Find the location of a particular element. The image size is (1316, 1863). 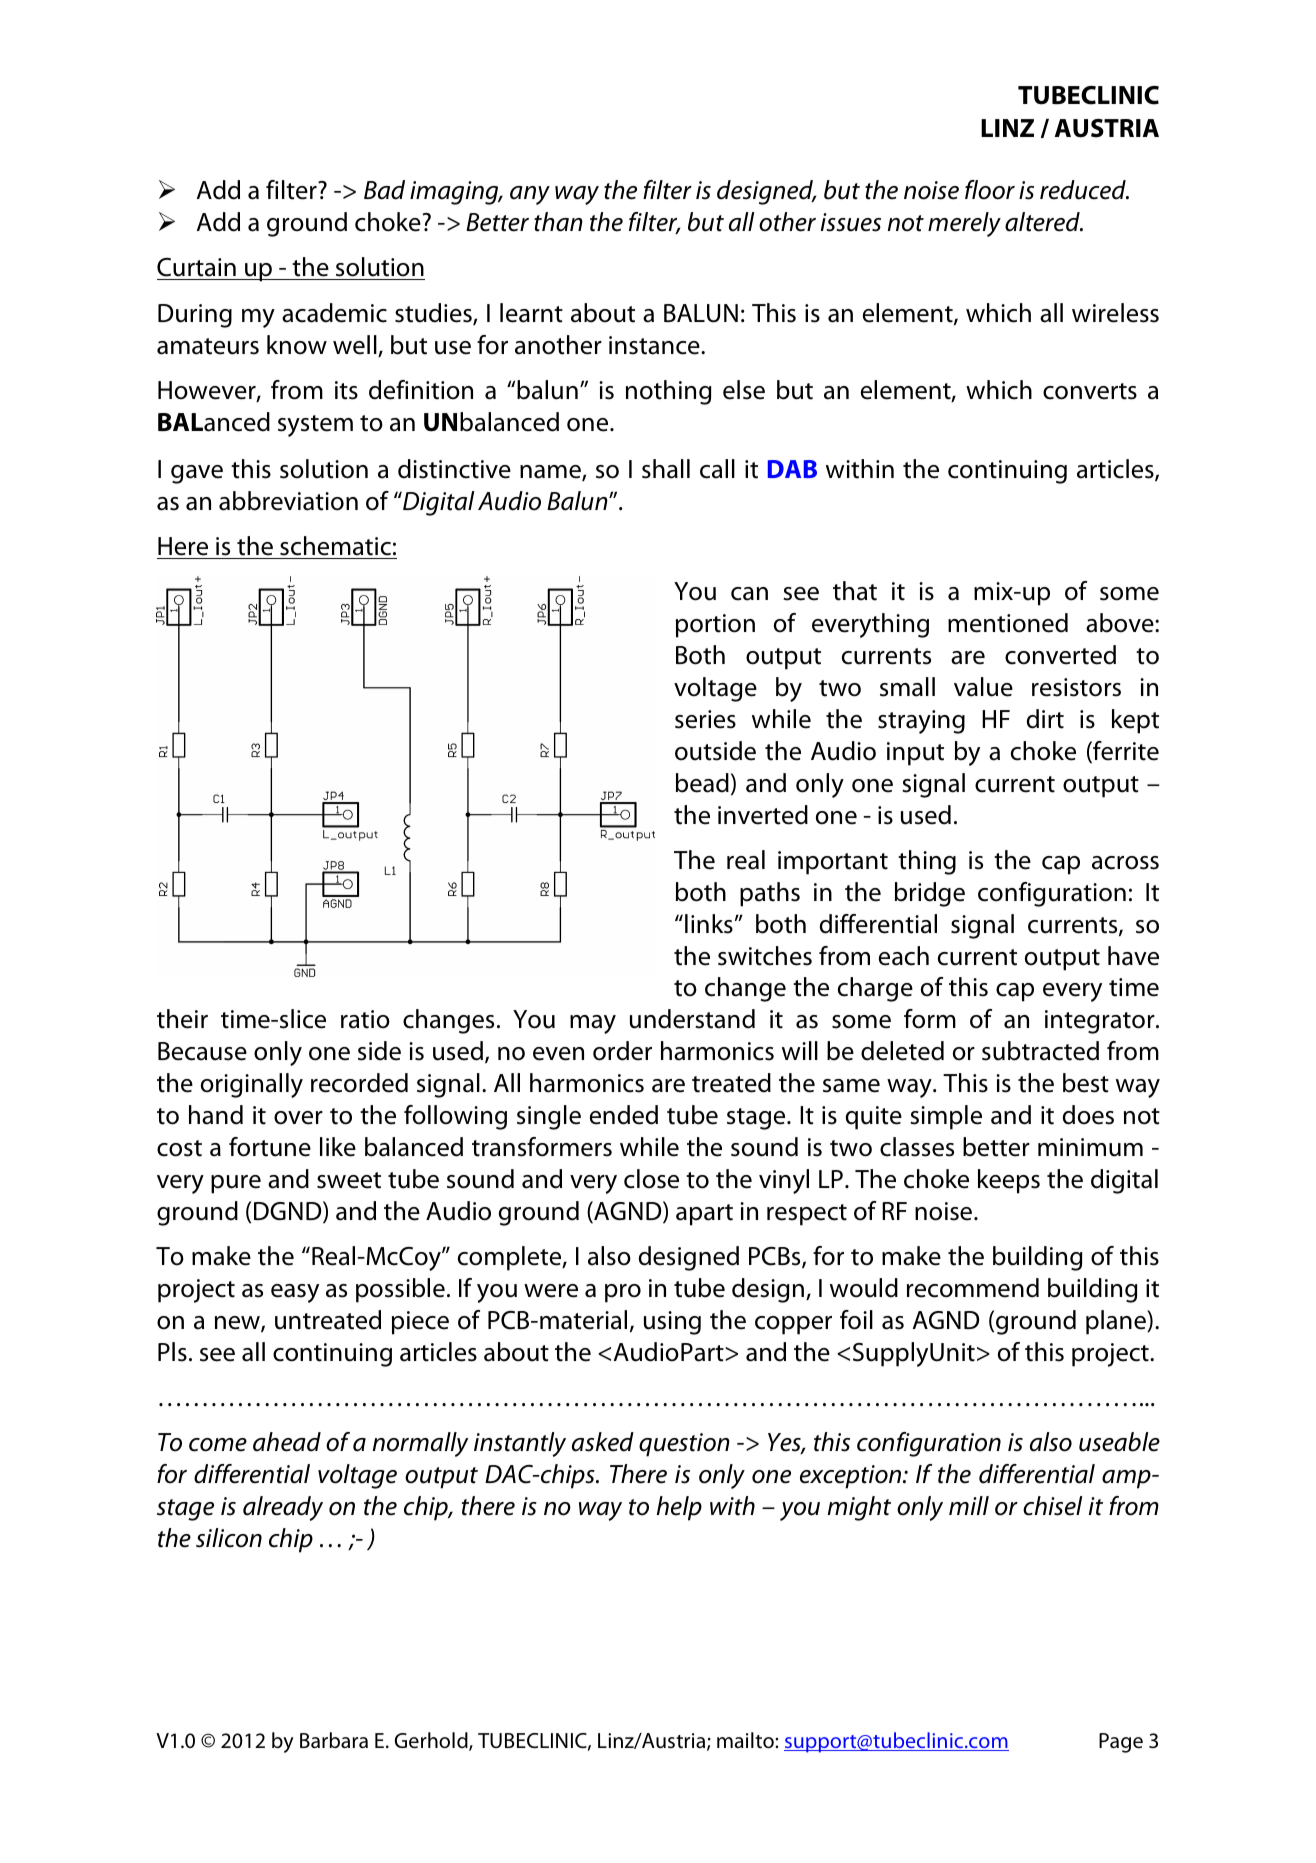

Barbara is located at coordinates (334, 1740).
